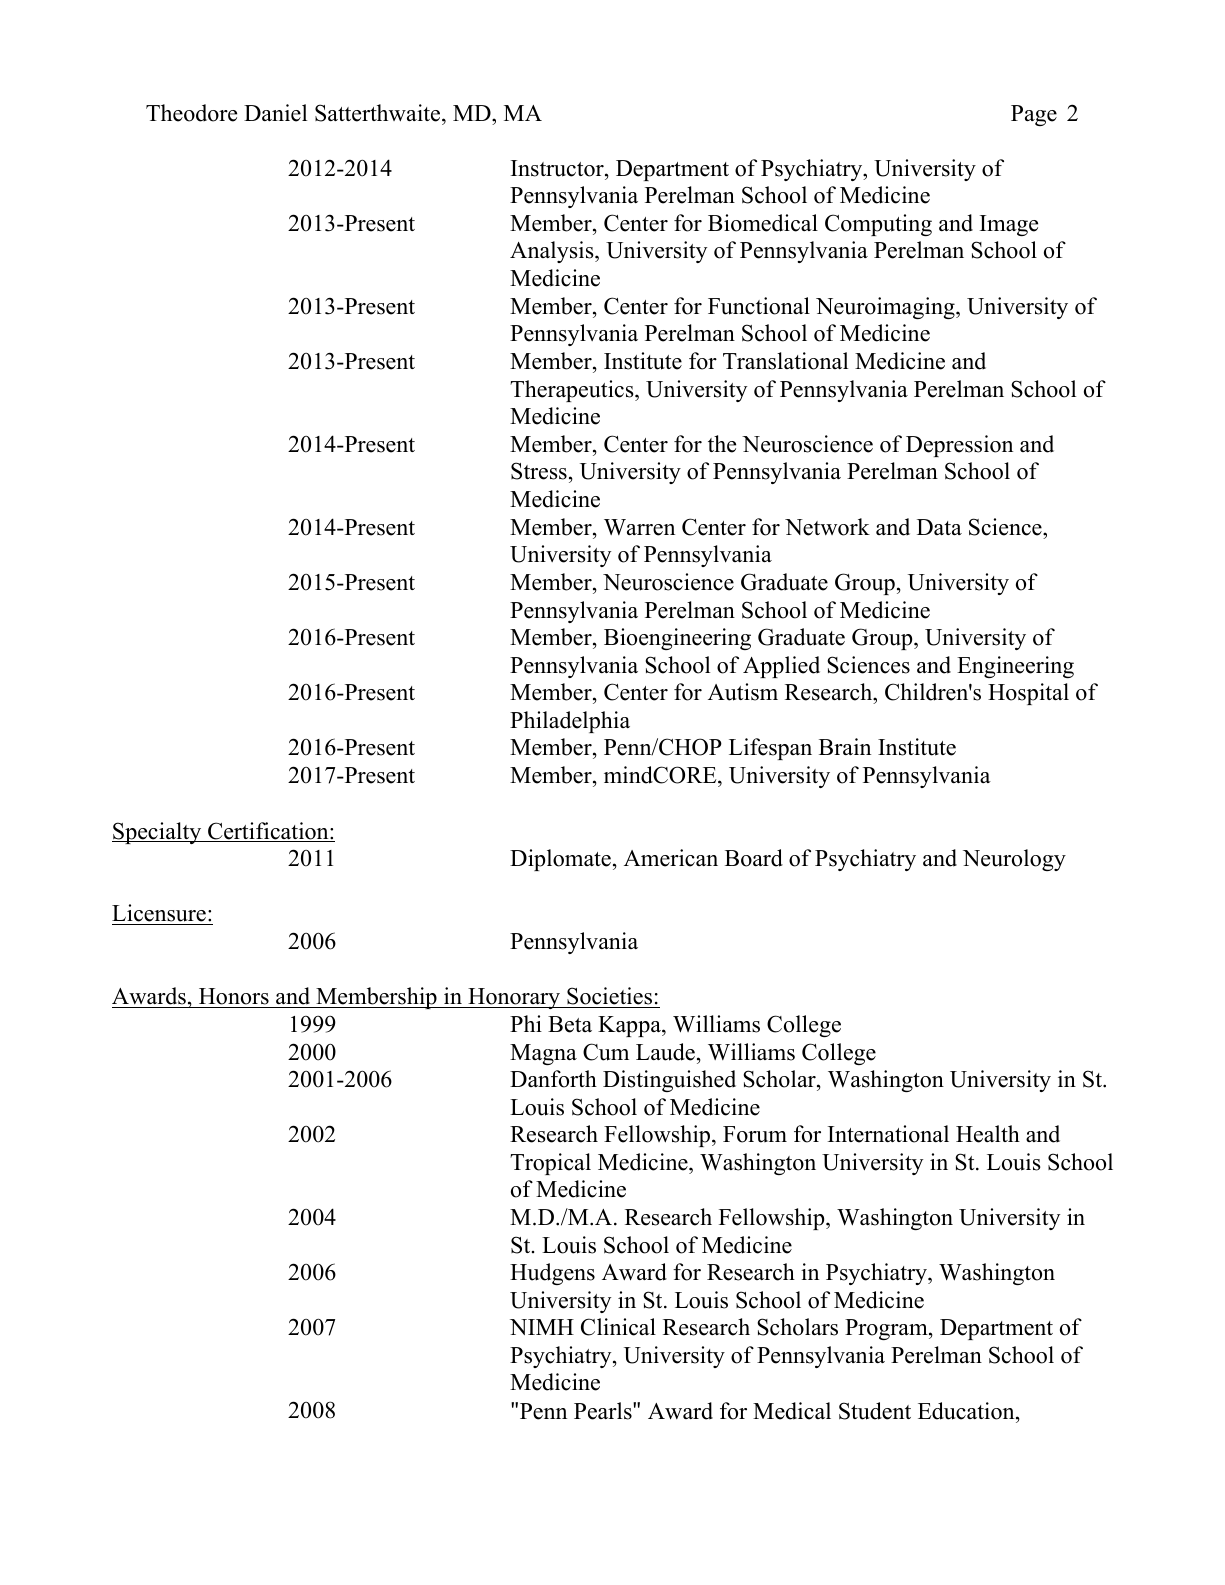 The height and width of the document is (1585, 1225). Describe the element at coordinates (1014, 860) in the document. I see `Neurology` at that location.
